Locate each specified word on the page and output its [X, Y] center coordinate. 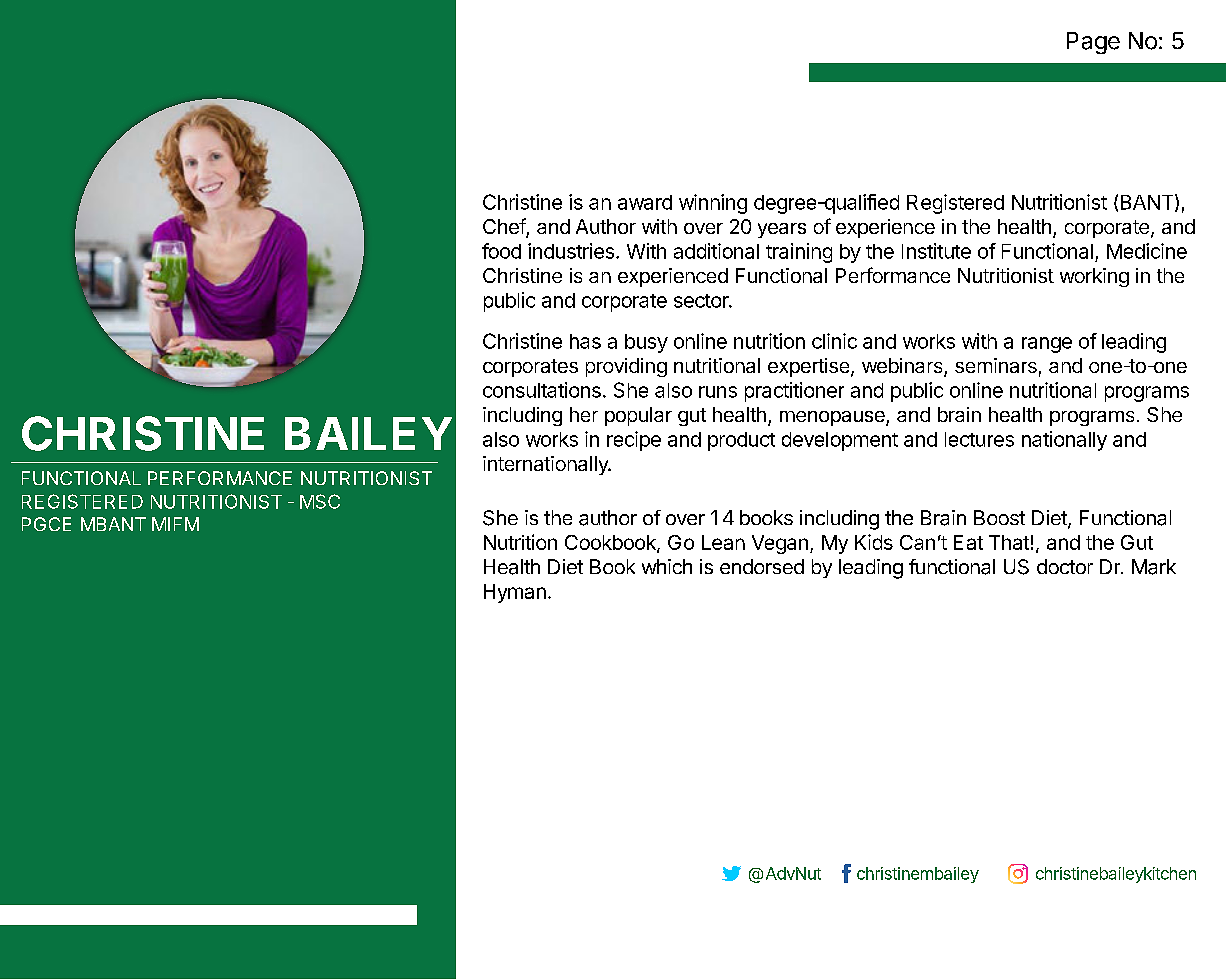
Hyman [515, 593]
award [645, 202]
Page [1093, 43]
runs [718, 392]
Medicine [1147, 251]
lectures [979, 439]
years [782, 230]
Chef [505, 227]
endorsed [762, 566]
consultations [542, 390]
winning [713, 204]
